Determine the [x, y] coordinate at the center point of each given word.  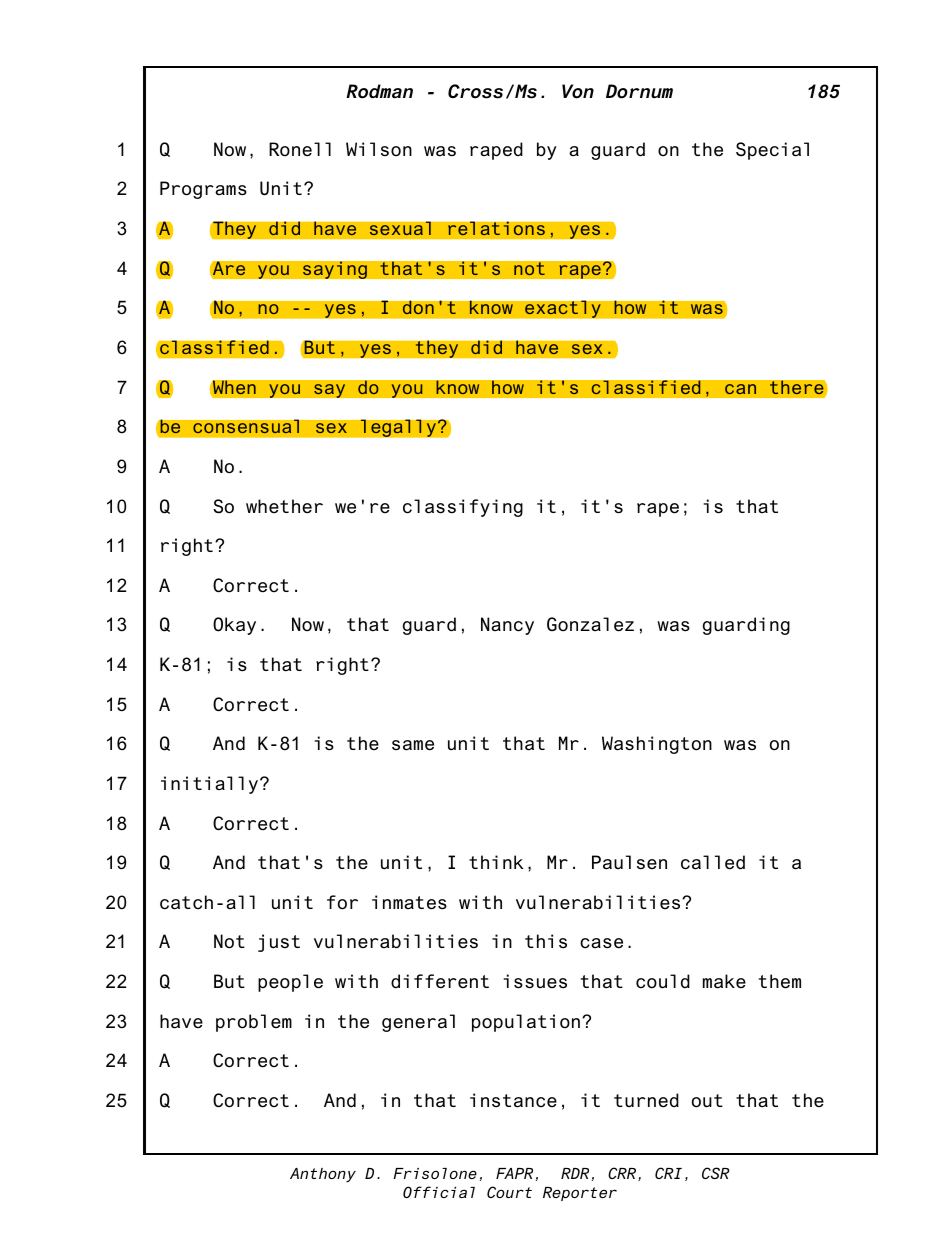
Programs [203, 190]
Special [772, 151]
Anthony [323, 1175]
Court [509, 1192]
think [496, 862]
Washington [657, 745]
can [740, 389]
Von [578, 91]
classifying [463, 508]
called [713, 862]
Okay [234, 626]
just [279, 943]
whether [284, 506]
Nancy [507, 626]
